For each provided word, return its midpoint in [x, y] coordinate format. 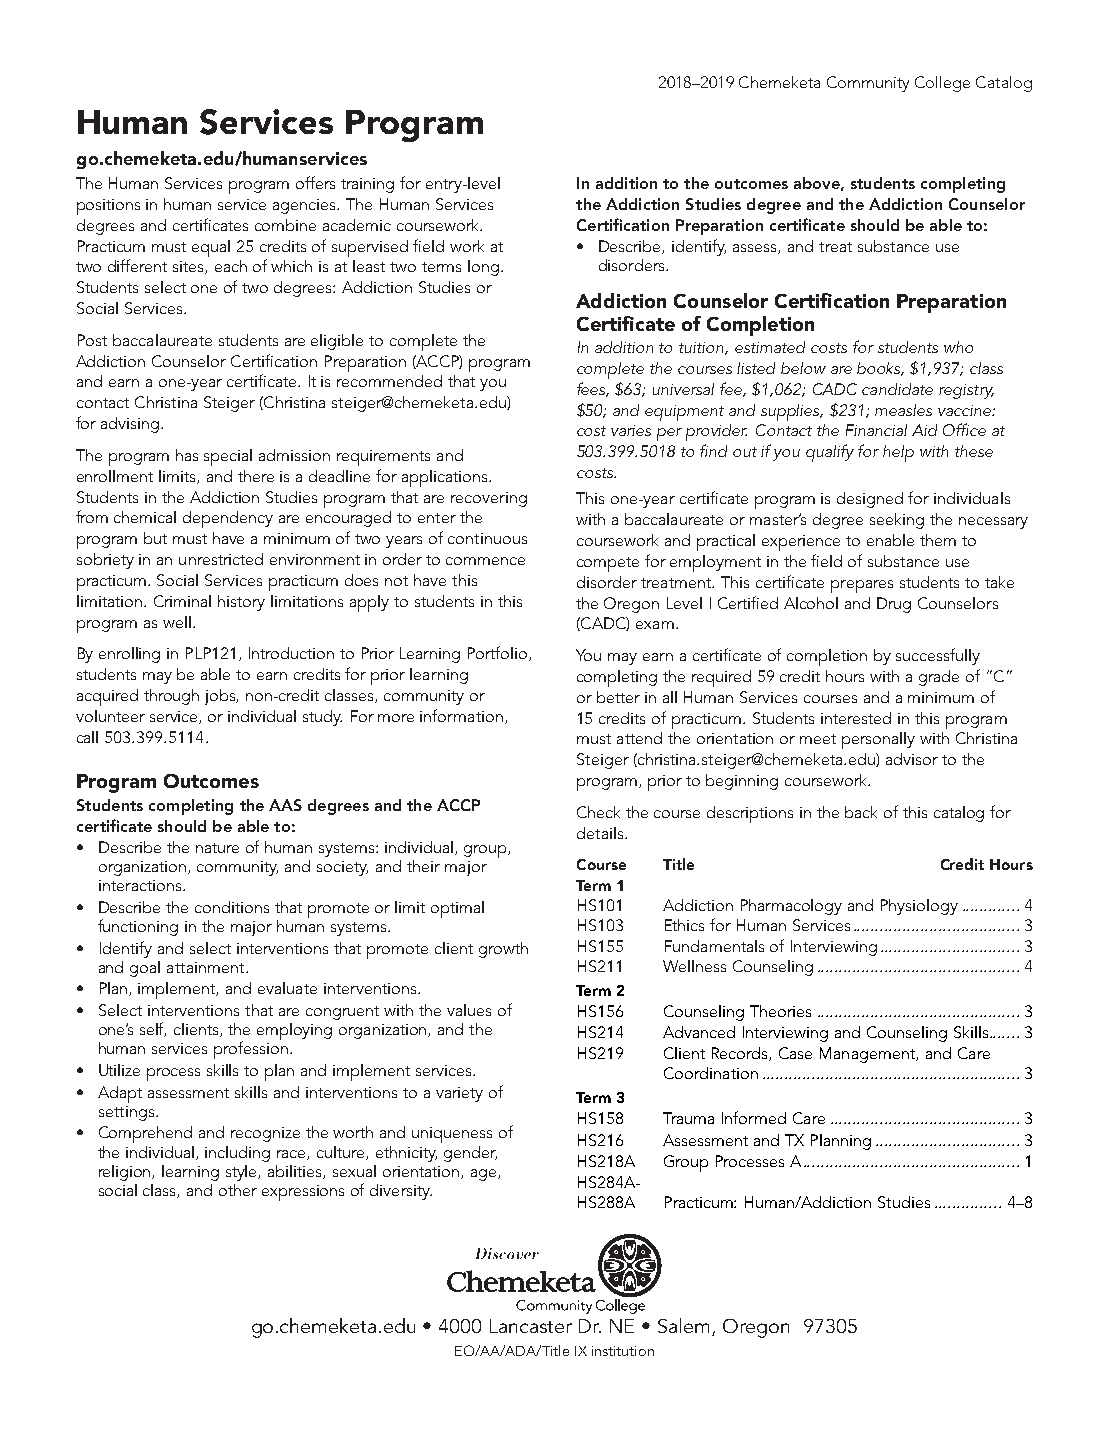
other [238, 1190]
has [187, 455]
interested [856, 718]
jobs [221, 697]
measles [903, 410]
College [942, 84]
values [469, 1010]
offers [315, 182]
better [618, 697]
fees [593, 389]
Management [869, 1055]
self [153, 1029]
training [367, 185]
